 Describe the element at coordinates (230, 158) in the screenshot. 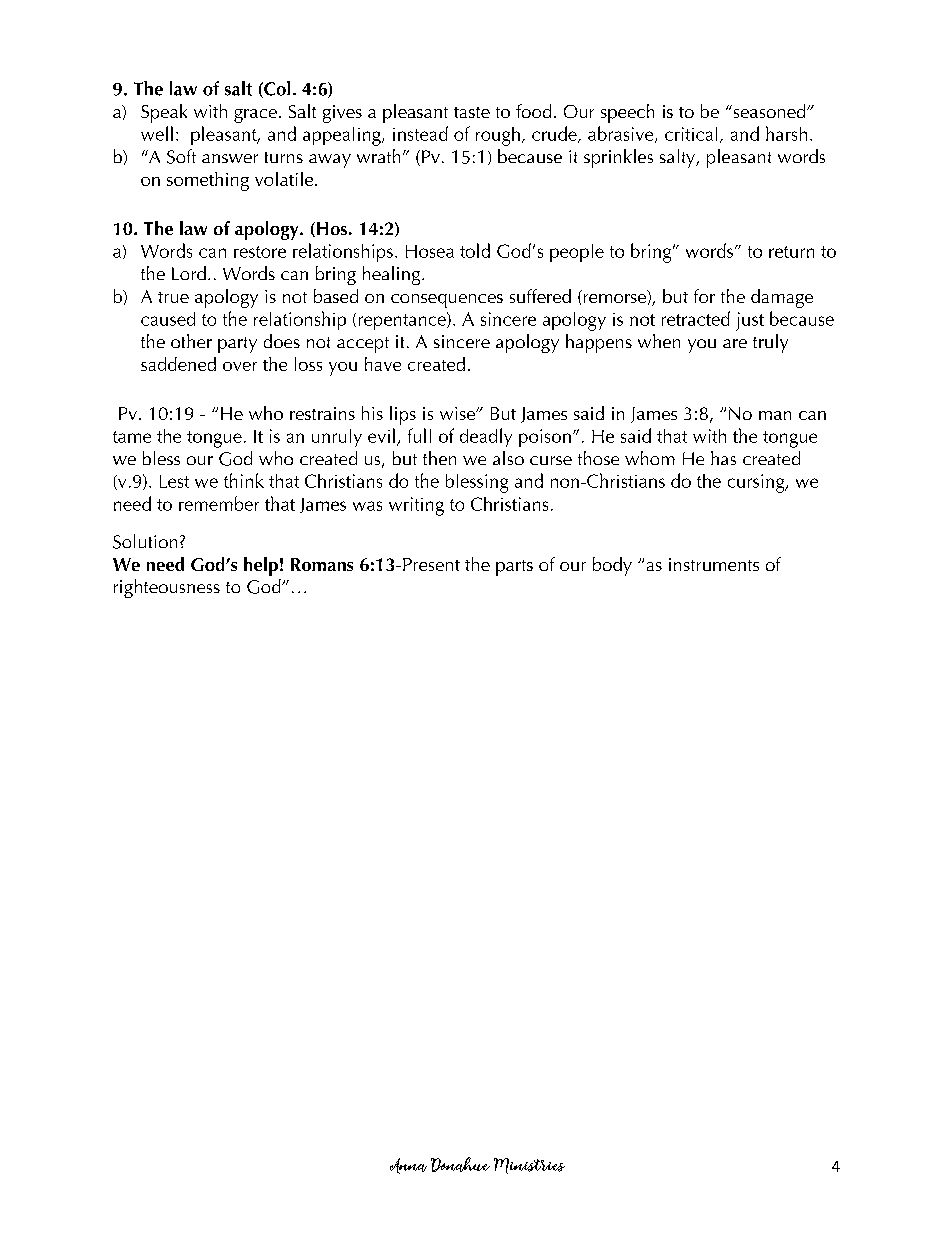

I see `answer` at that location.
